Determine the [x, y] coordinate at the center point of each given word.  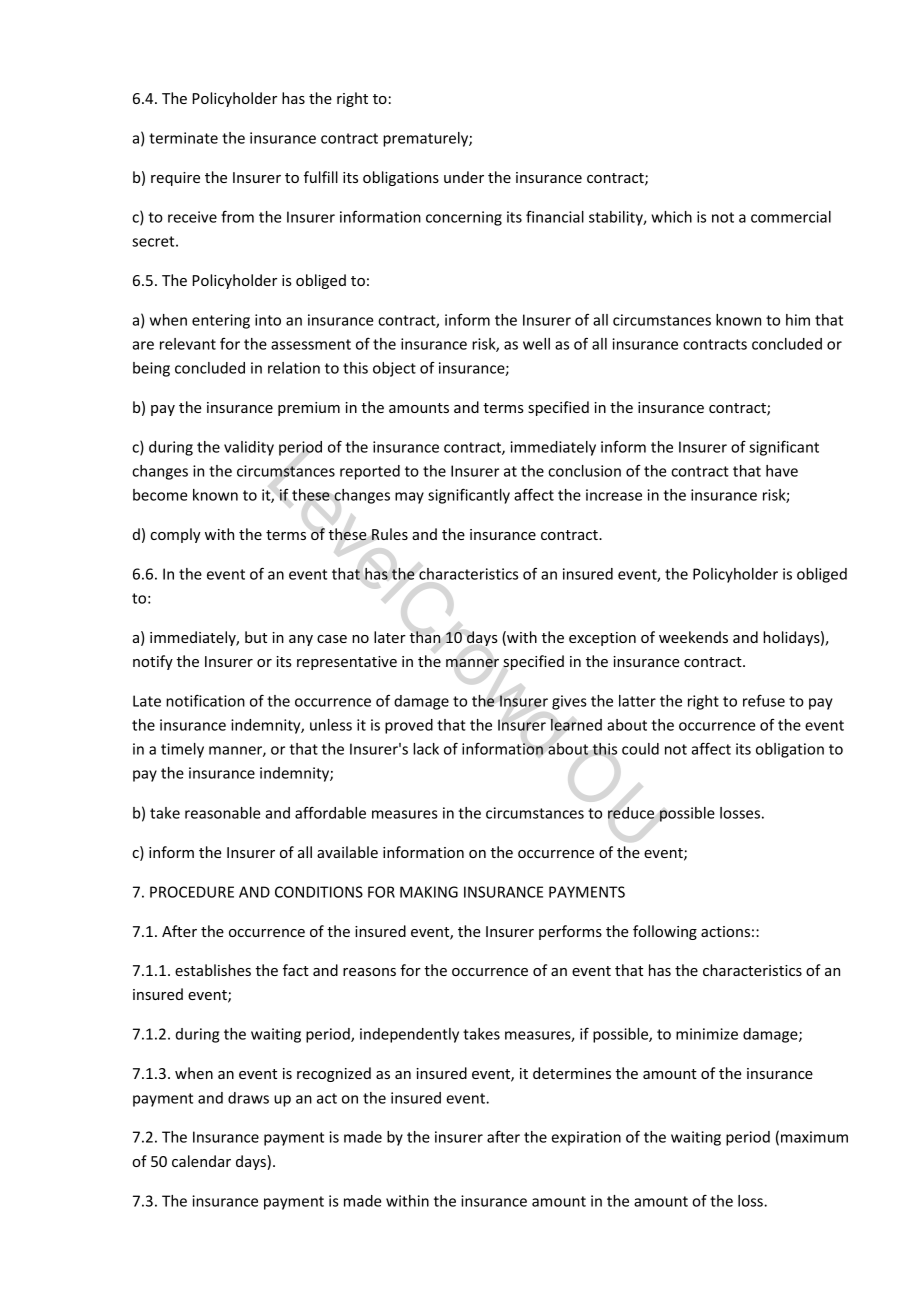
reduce [631, 813]
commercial [791, 217]
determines [572, 1073]
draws [248, 1098]
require [175, 179]
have [782, 471]
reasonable [222, 813]
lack [426, 749]
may [409, 498]
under [464, 177]
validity [249, 448]
